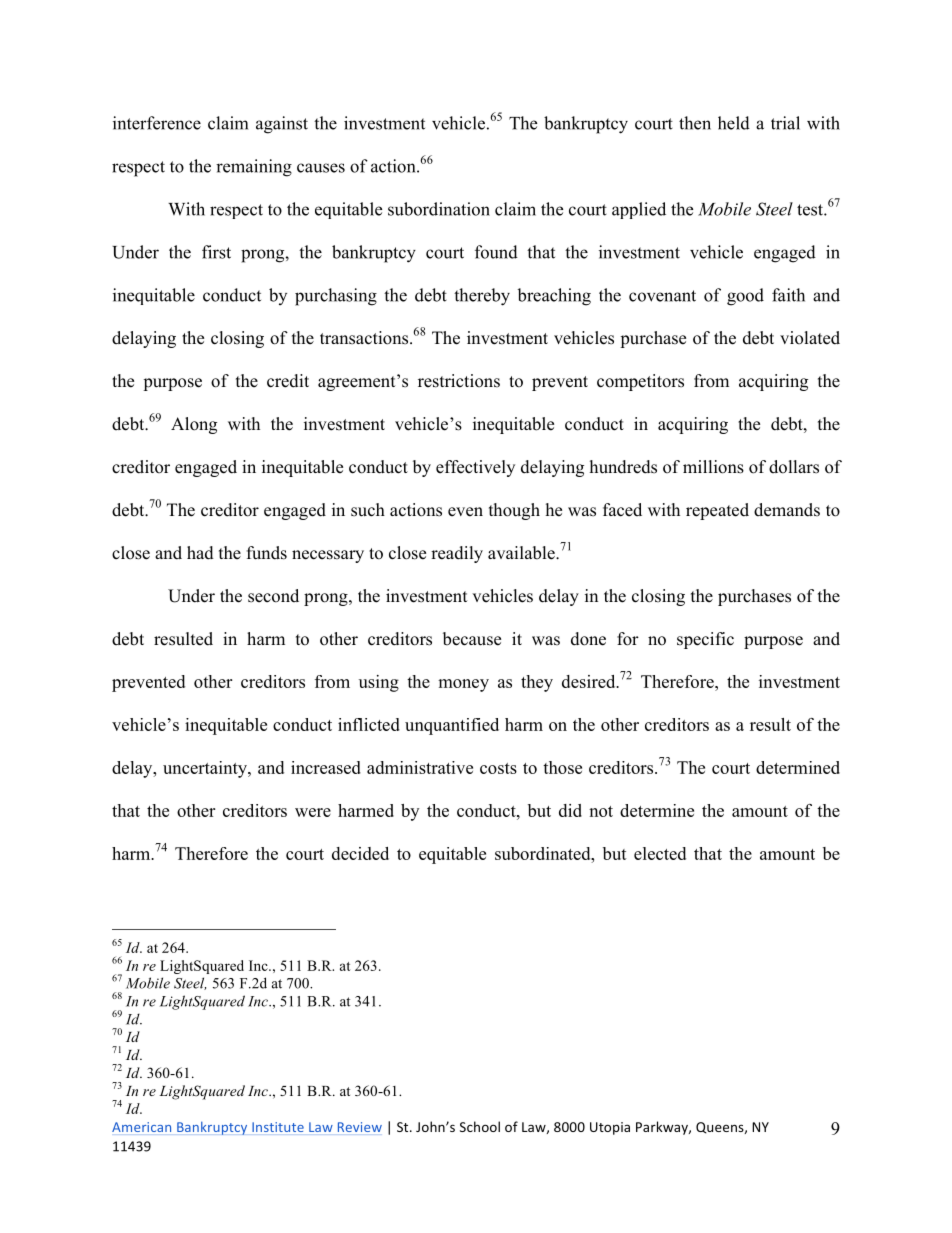 This screenshot has height=1233, width=952. What do you see at coordinates (705, 640) in the screenshot?
I see `specific` at bounding box center [705, 640].
